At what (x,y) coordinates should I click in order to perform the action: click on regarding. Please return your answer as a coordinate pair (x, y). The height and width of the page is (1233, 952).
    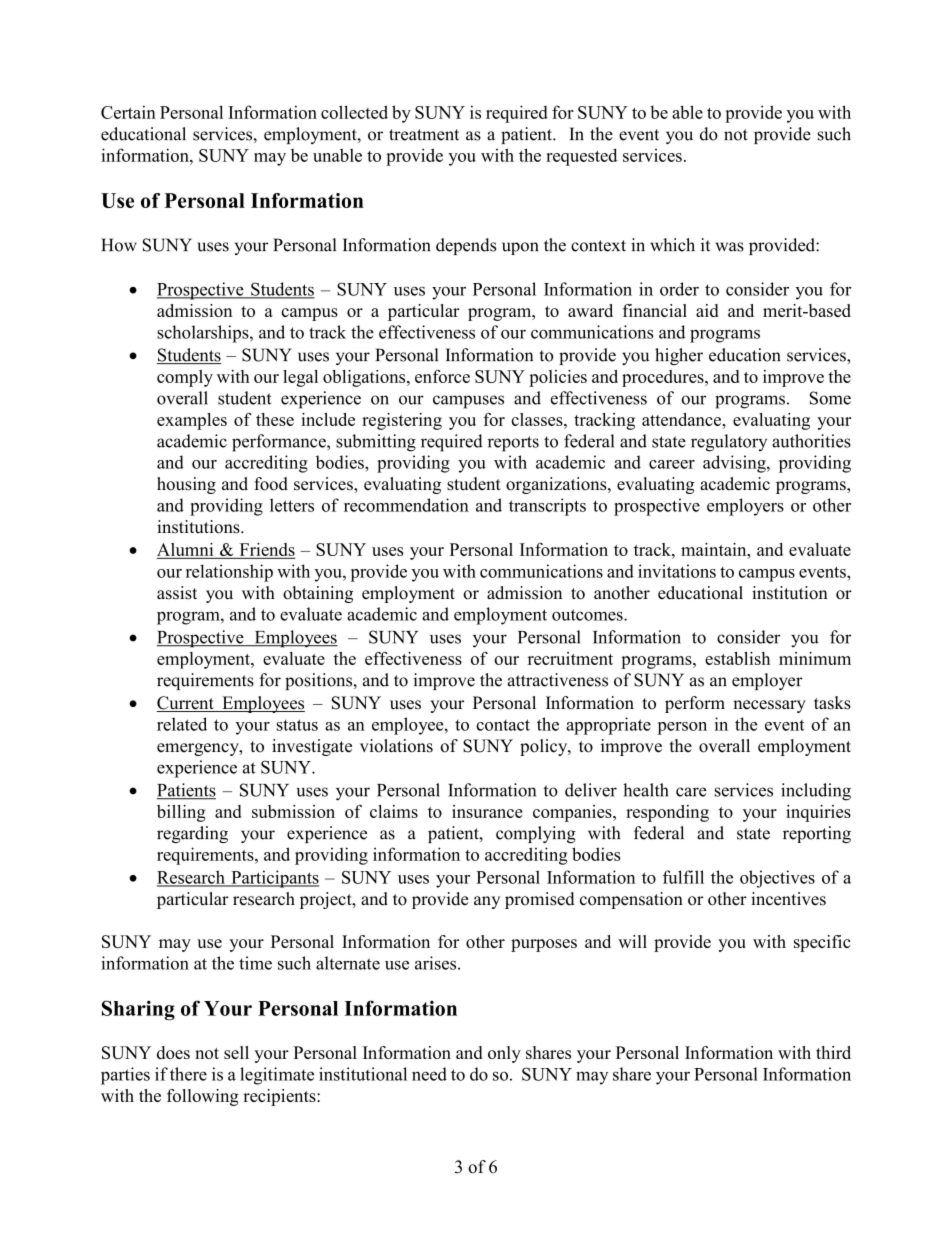
    Looking at the image, I should click on (192, 834).
